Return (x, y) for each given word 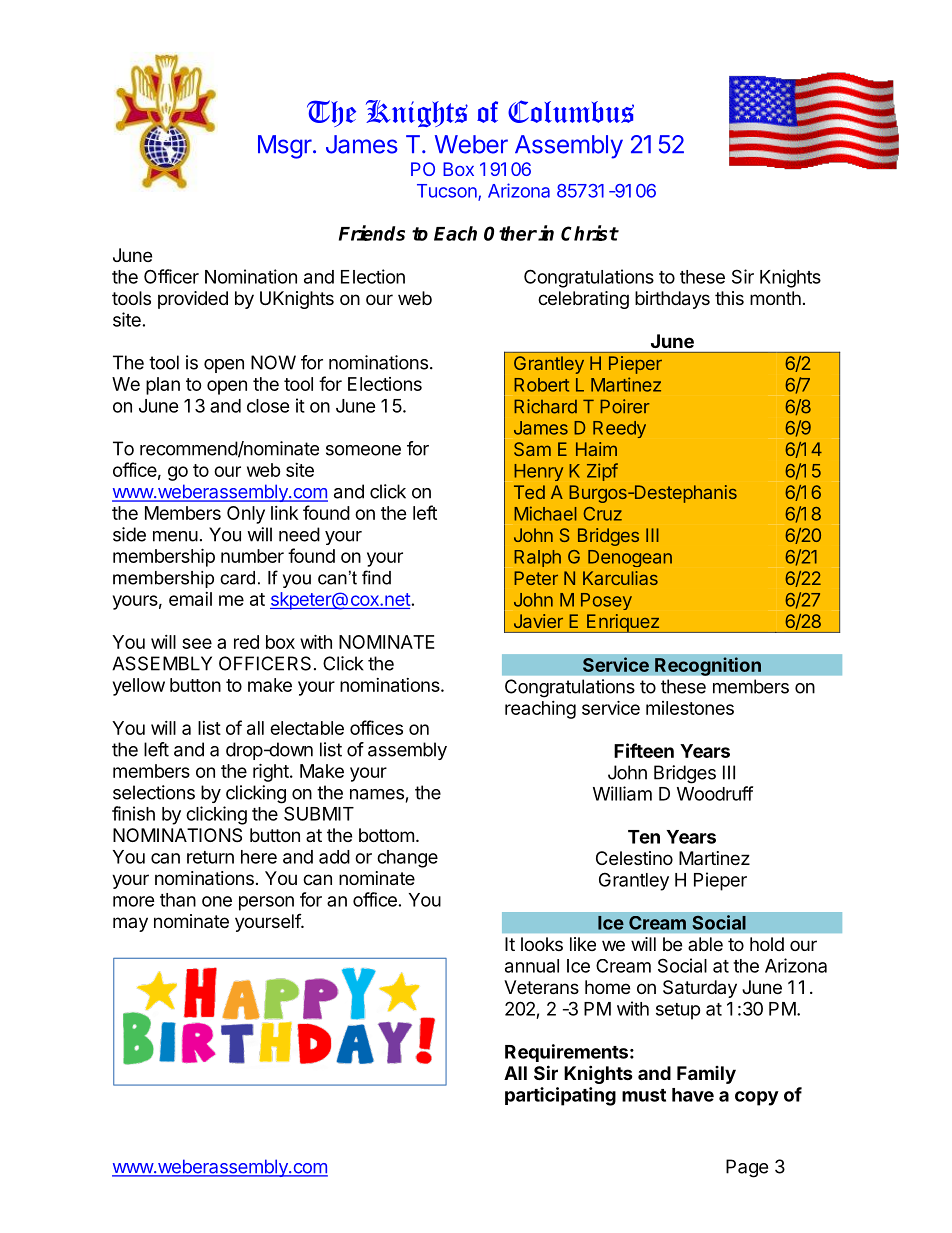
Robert (541, 385)
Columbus (571, 111)
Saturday (700, 989)
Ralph (537, 558)
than (178, 900)
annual (532, 966)
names (377, 794)
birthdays (672, 300)
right (272, 772)
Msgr (285, 147)
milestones (690, 708)
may (130, 924)
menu (175, 536)
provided (193, 300)
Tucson (448, 192)
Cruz (602, 514)
